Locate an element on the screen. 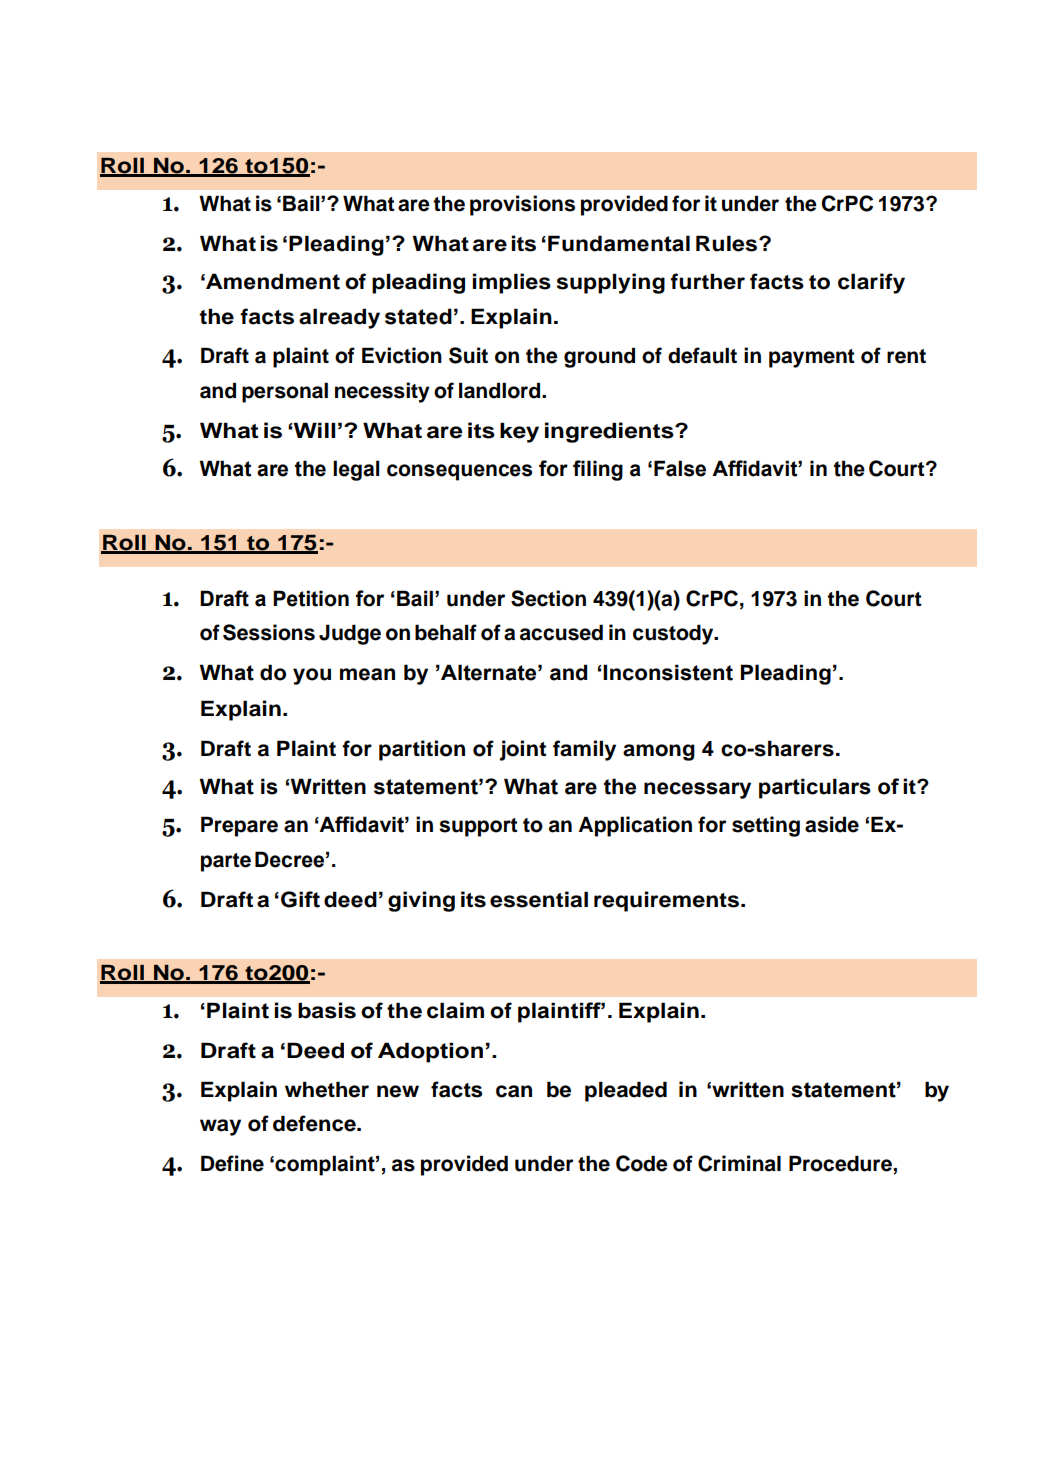 The width and height of the screenshot is (1049, 1483). can is located at coordinates (514, 1091).
